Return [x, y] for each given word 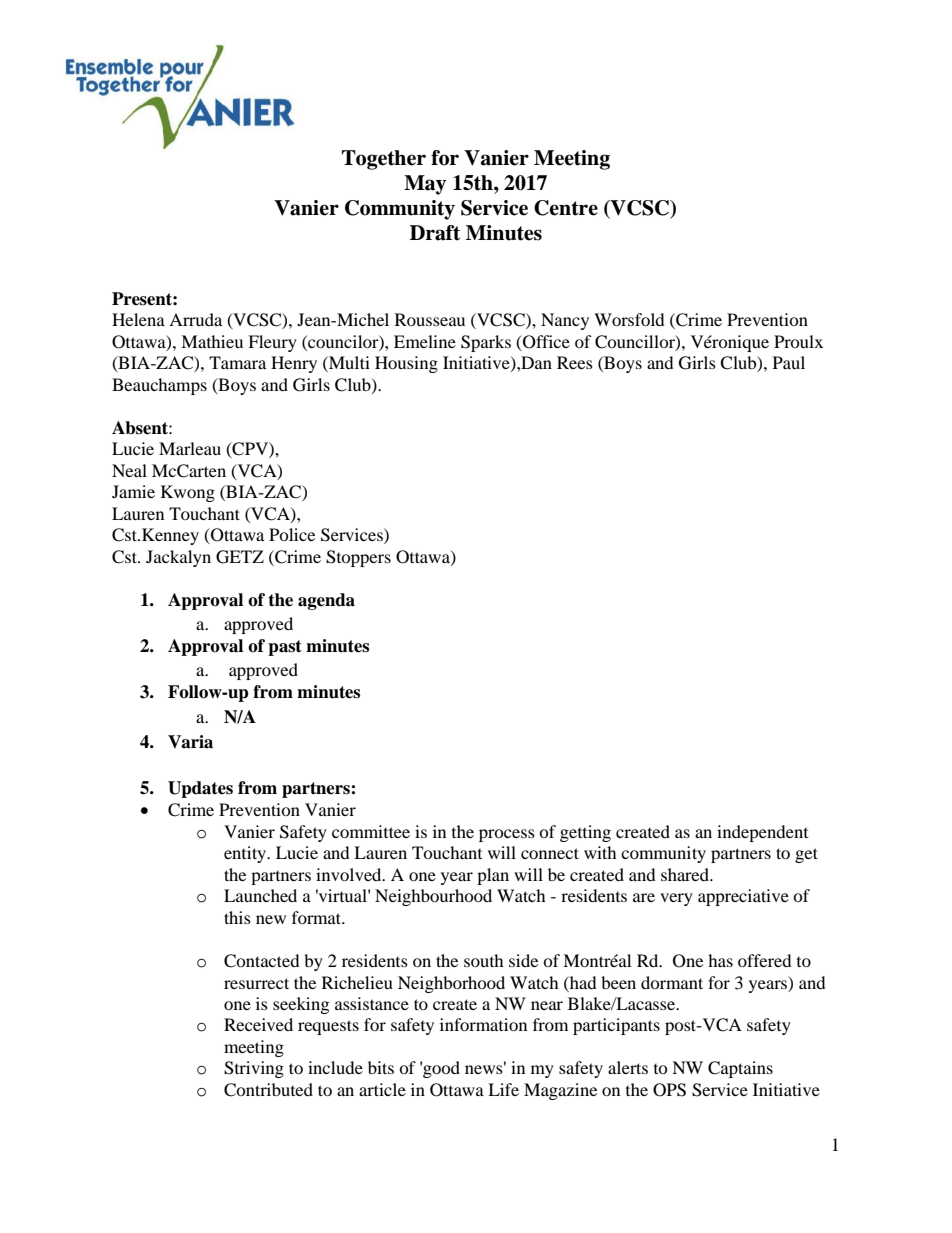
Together [384, 160]
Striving [254, 1069]
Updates [200, 789]
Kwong [188, 493]
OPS [669, 1090]
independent [762, 833]
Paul [789, 362]
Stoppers [358, 558]
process [507, 835]
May [425, 185]
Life [503, 1089]
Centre [566, 208]
